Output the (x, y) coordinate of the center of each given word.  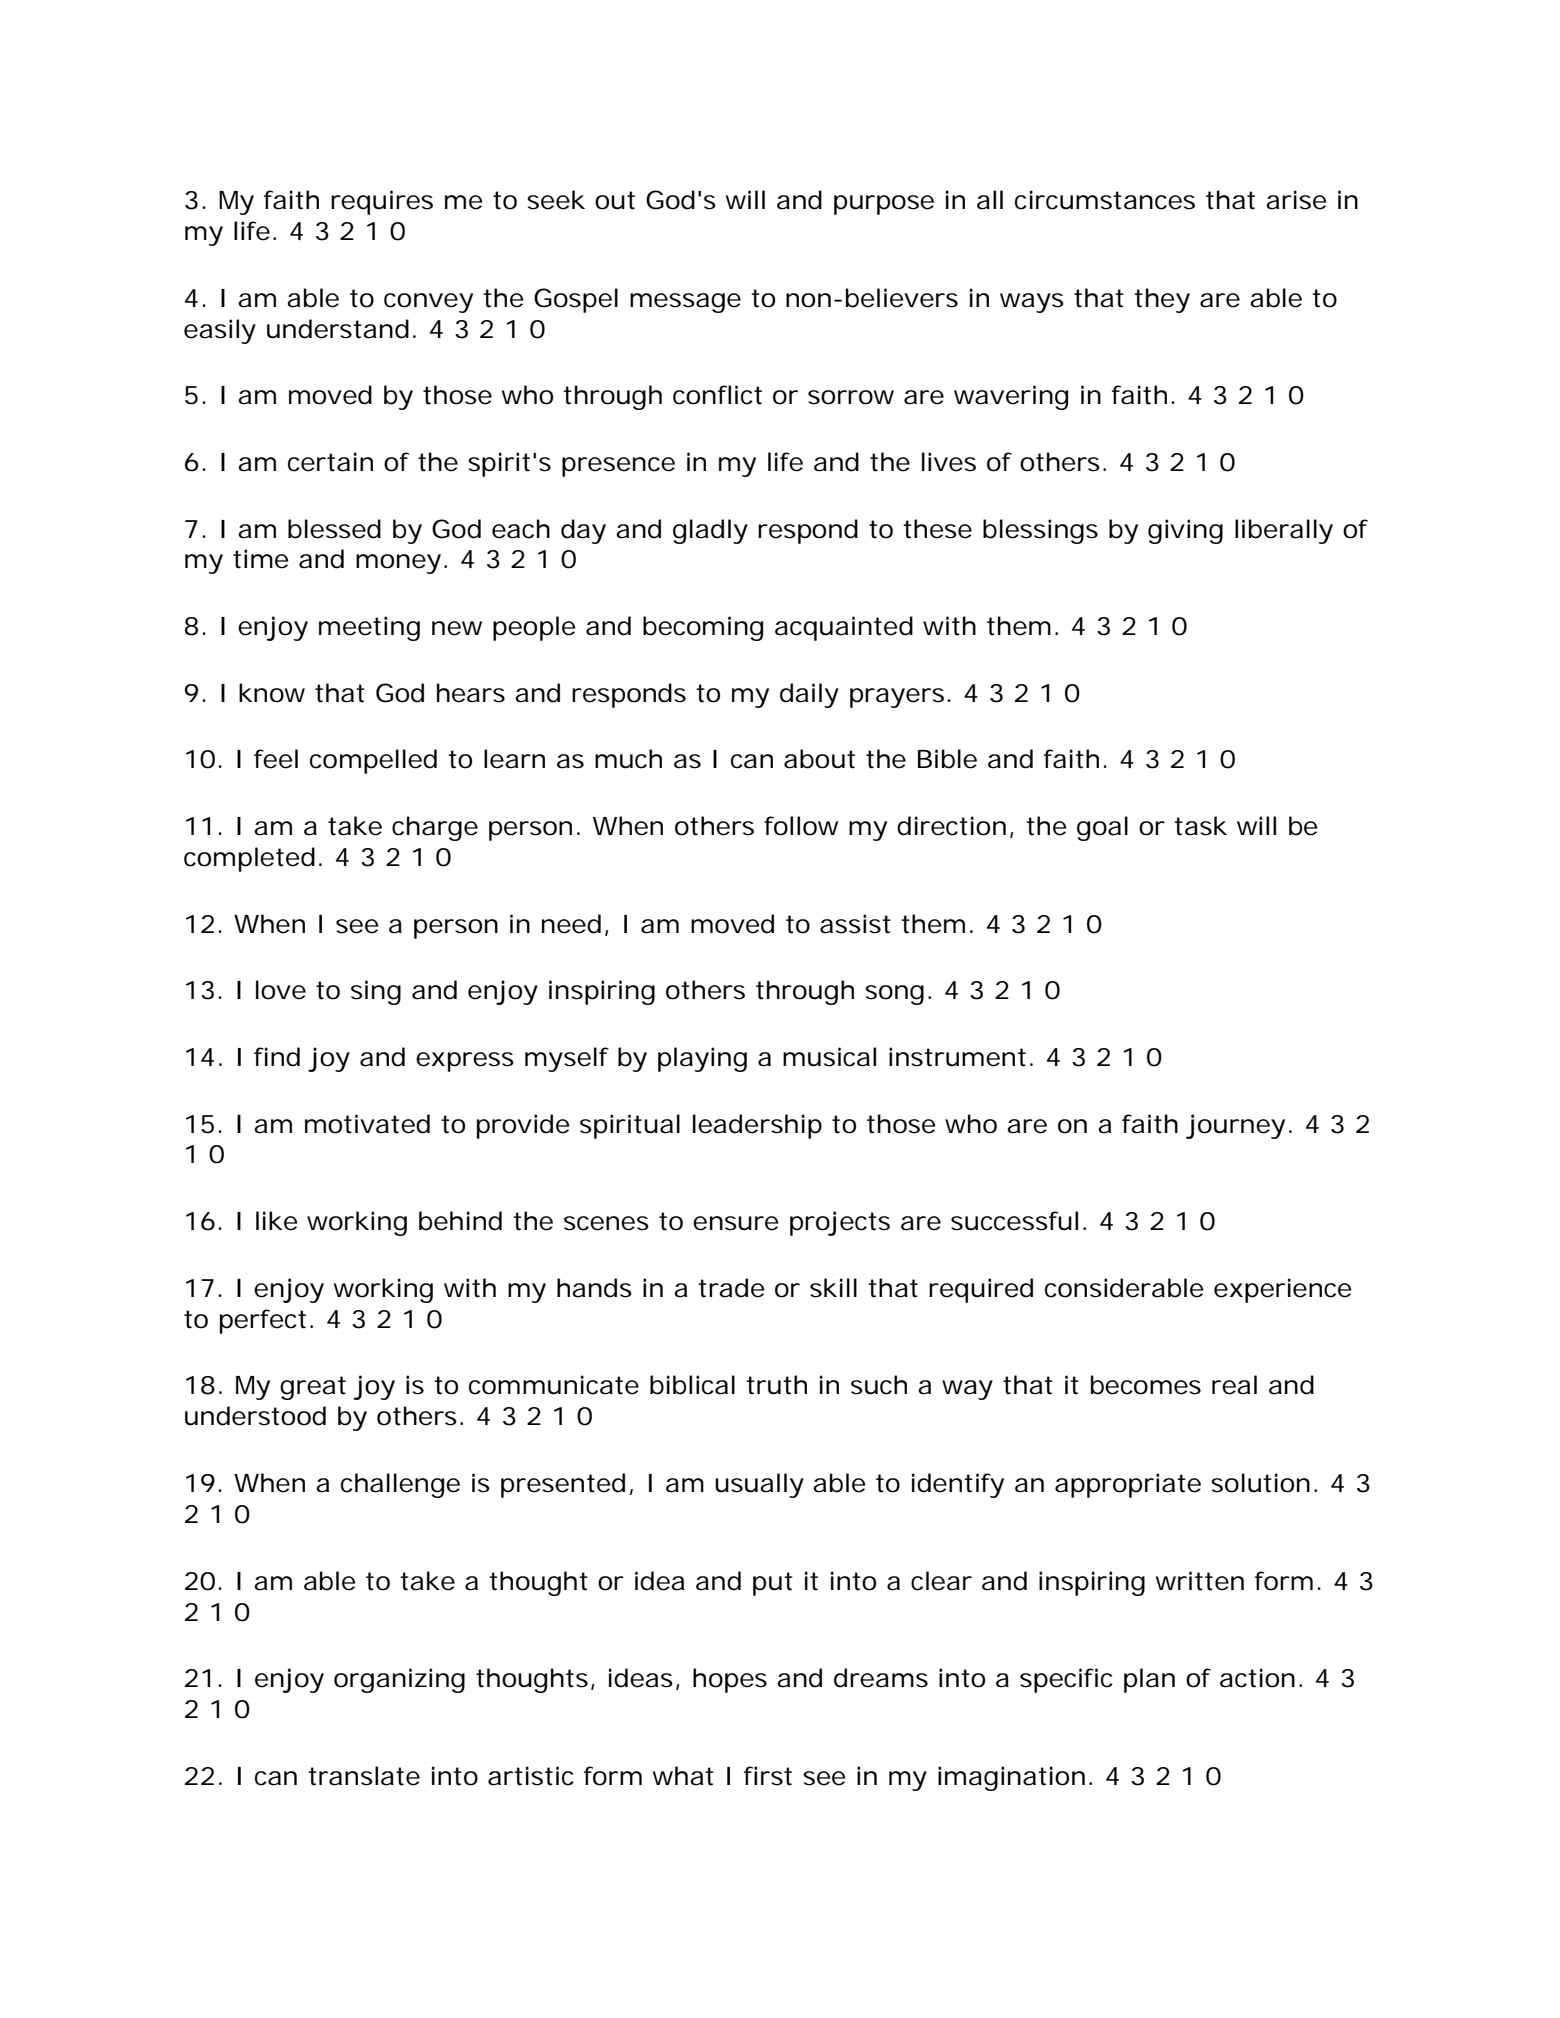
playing (702, 1059)
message (685, 303)
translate (364, 1776)
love (281, 990)
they (1162, 300)
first (768, 1776)
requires (382, 202)
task (1200, 826)
